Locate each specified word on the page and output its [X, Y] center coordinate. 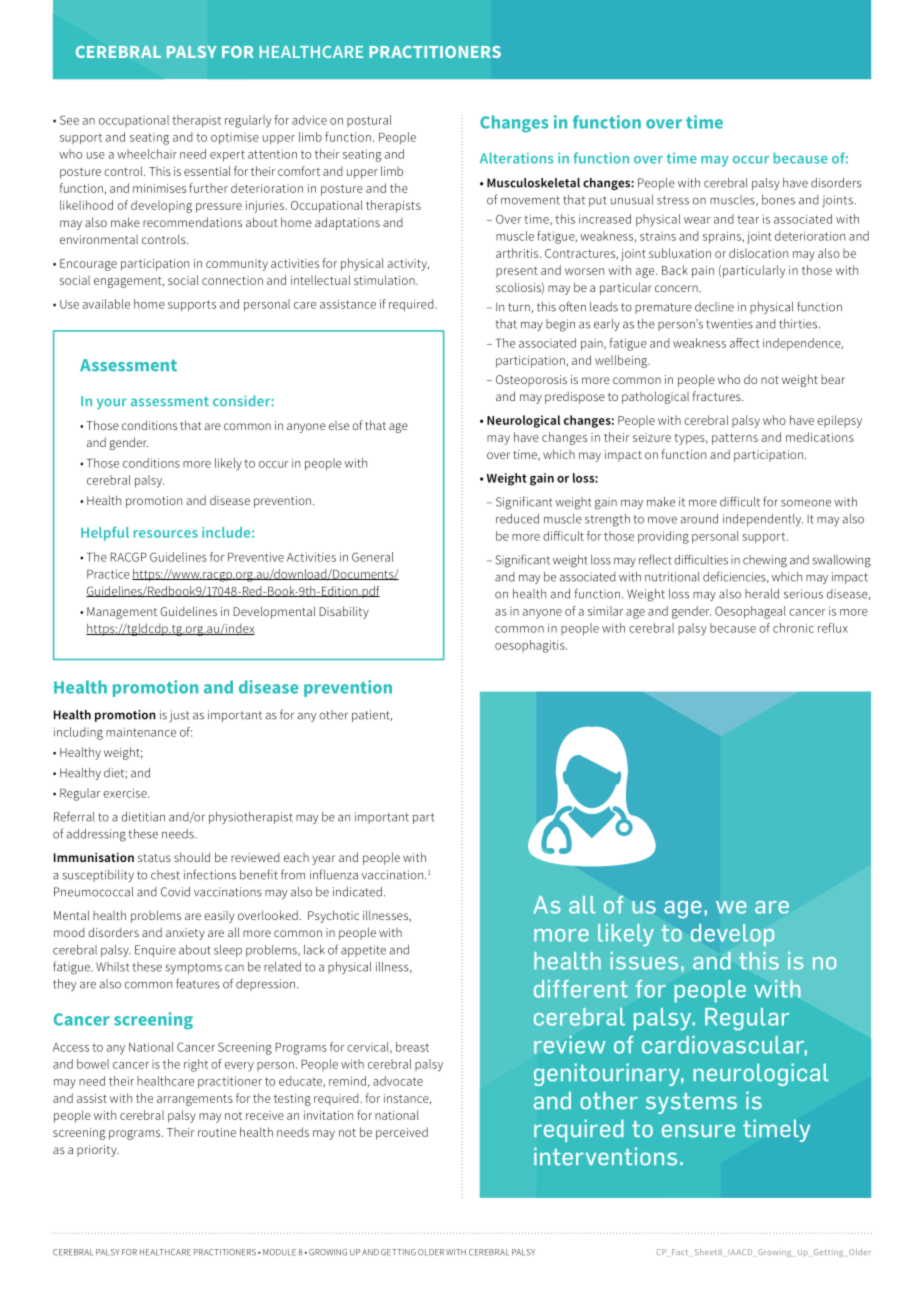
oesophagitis [531, 646]
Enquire [155, 951]
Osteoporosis [531, 381]
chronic [793, 628]
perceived [402, 1133]
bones [778, 200]
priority [98, 1151]
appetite [363, 951]
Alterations [516, 158]
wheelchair [147, 154]
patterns [735, 439]
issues [644, 961]
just [179, 716]
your [112, 403]
